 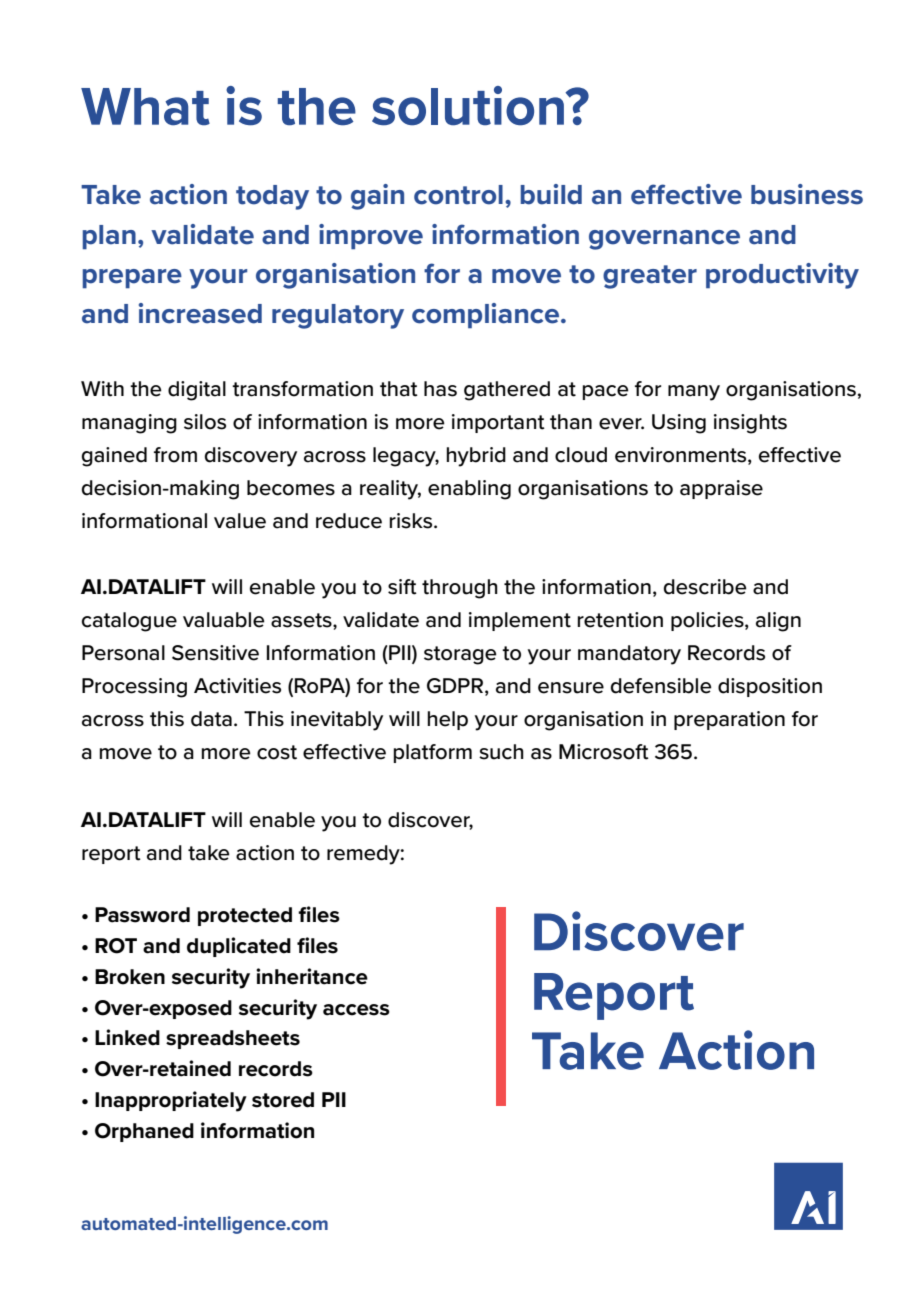 I want to click on access, so click(x=356, y=1010).
